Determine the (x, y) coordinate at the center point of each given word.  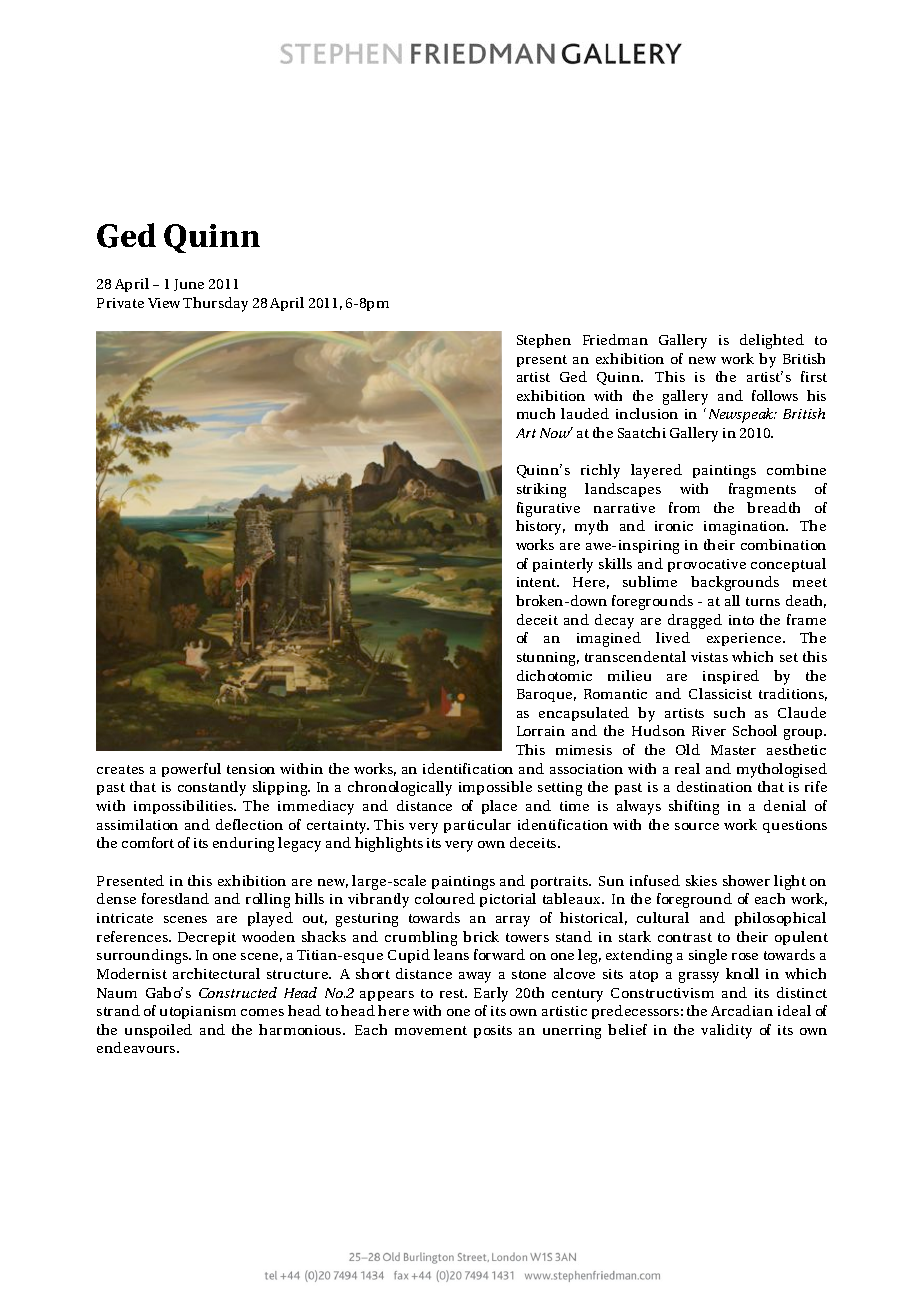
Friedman (615, 339)
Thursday (215, 304)
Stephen (544, 341)
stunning (548, 659)
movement (431, 1030)
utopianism (198, 1012)
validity (726, 1031)
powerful (191, 770)
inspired (731, 677)
